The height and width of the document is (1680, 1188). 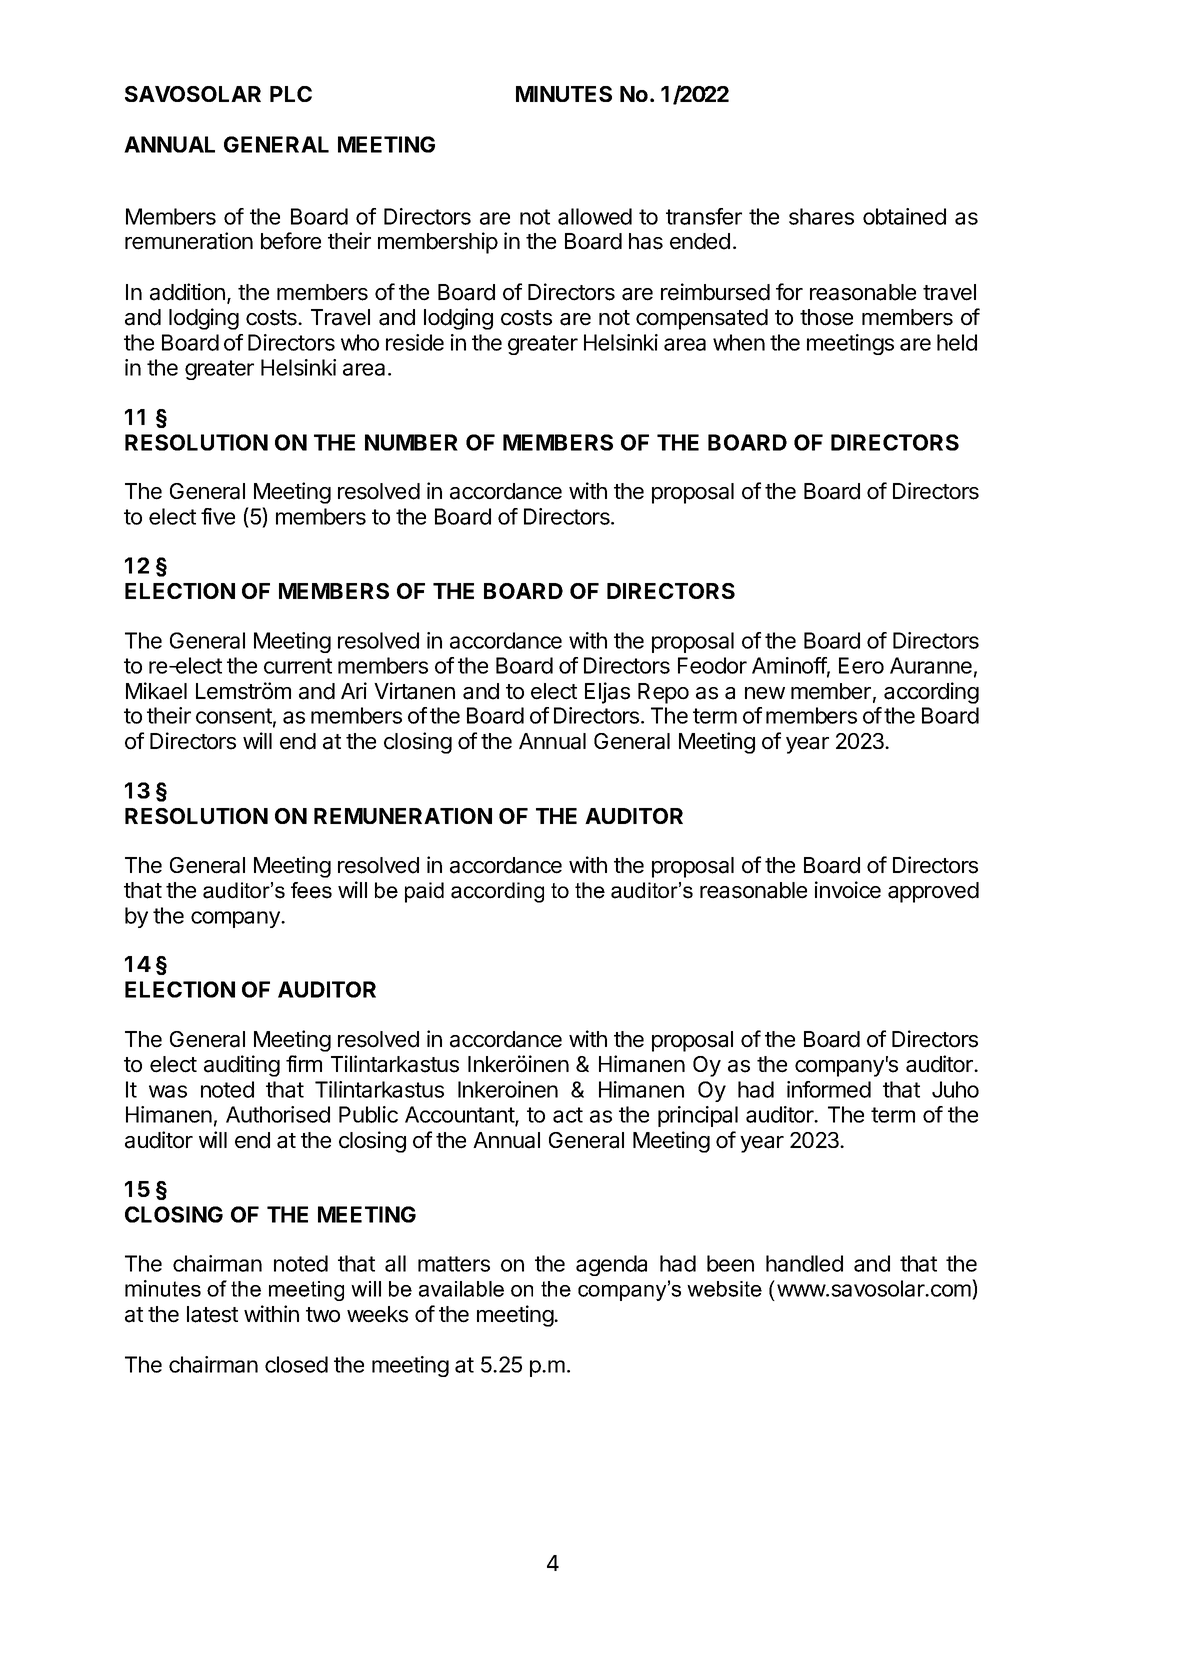 What do you see at coordinates (821, 216) in the document?
I see `shares` at bounding box center [821, 216].
